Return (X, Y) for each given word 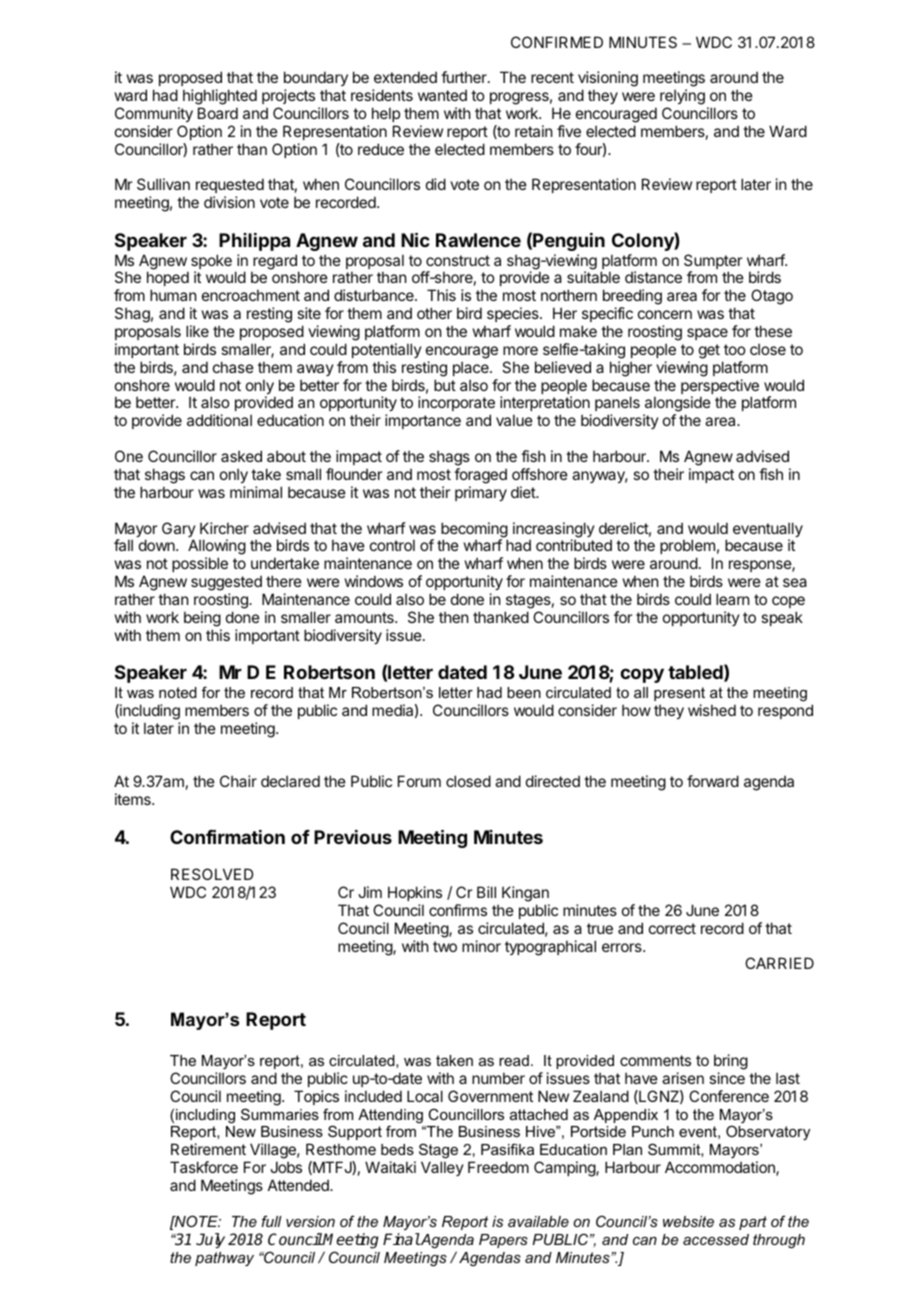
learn (732, 599)
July (210, 1241)
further (465, 77)
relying (682, 97)
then (453, 617)
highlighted (220, 97)
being (202, 619)
